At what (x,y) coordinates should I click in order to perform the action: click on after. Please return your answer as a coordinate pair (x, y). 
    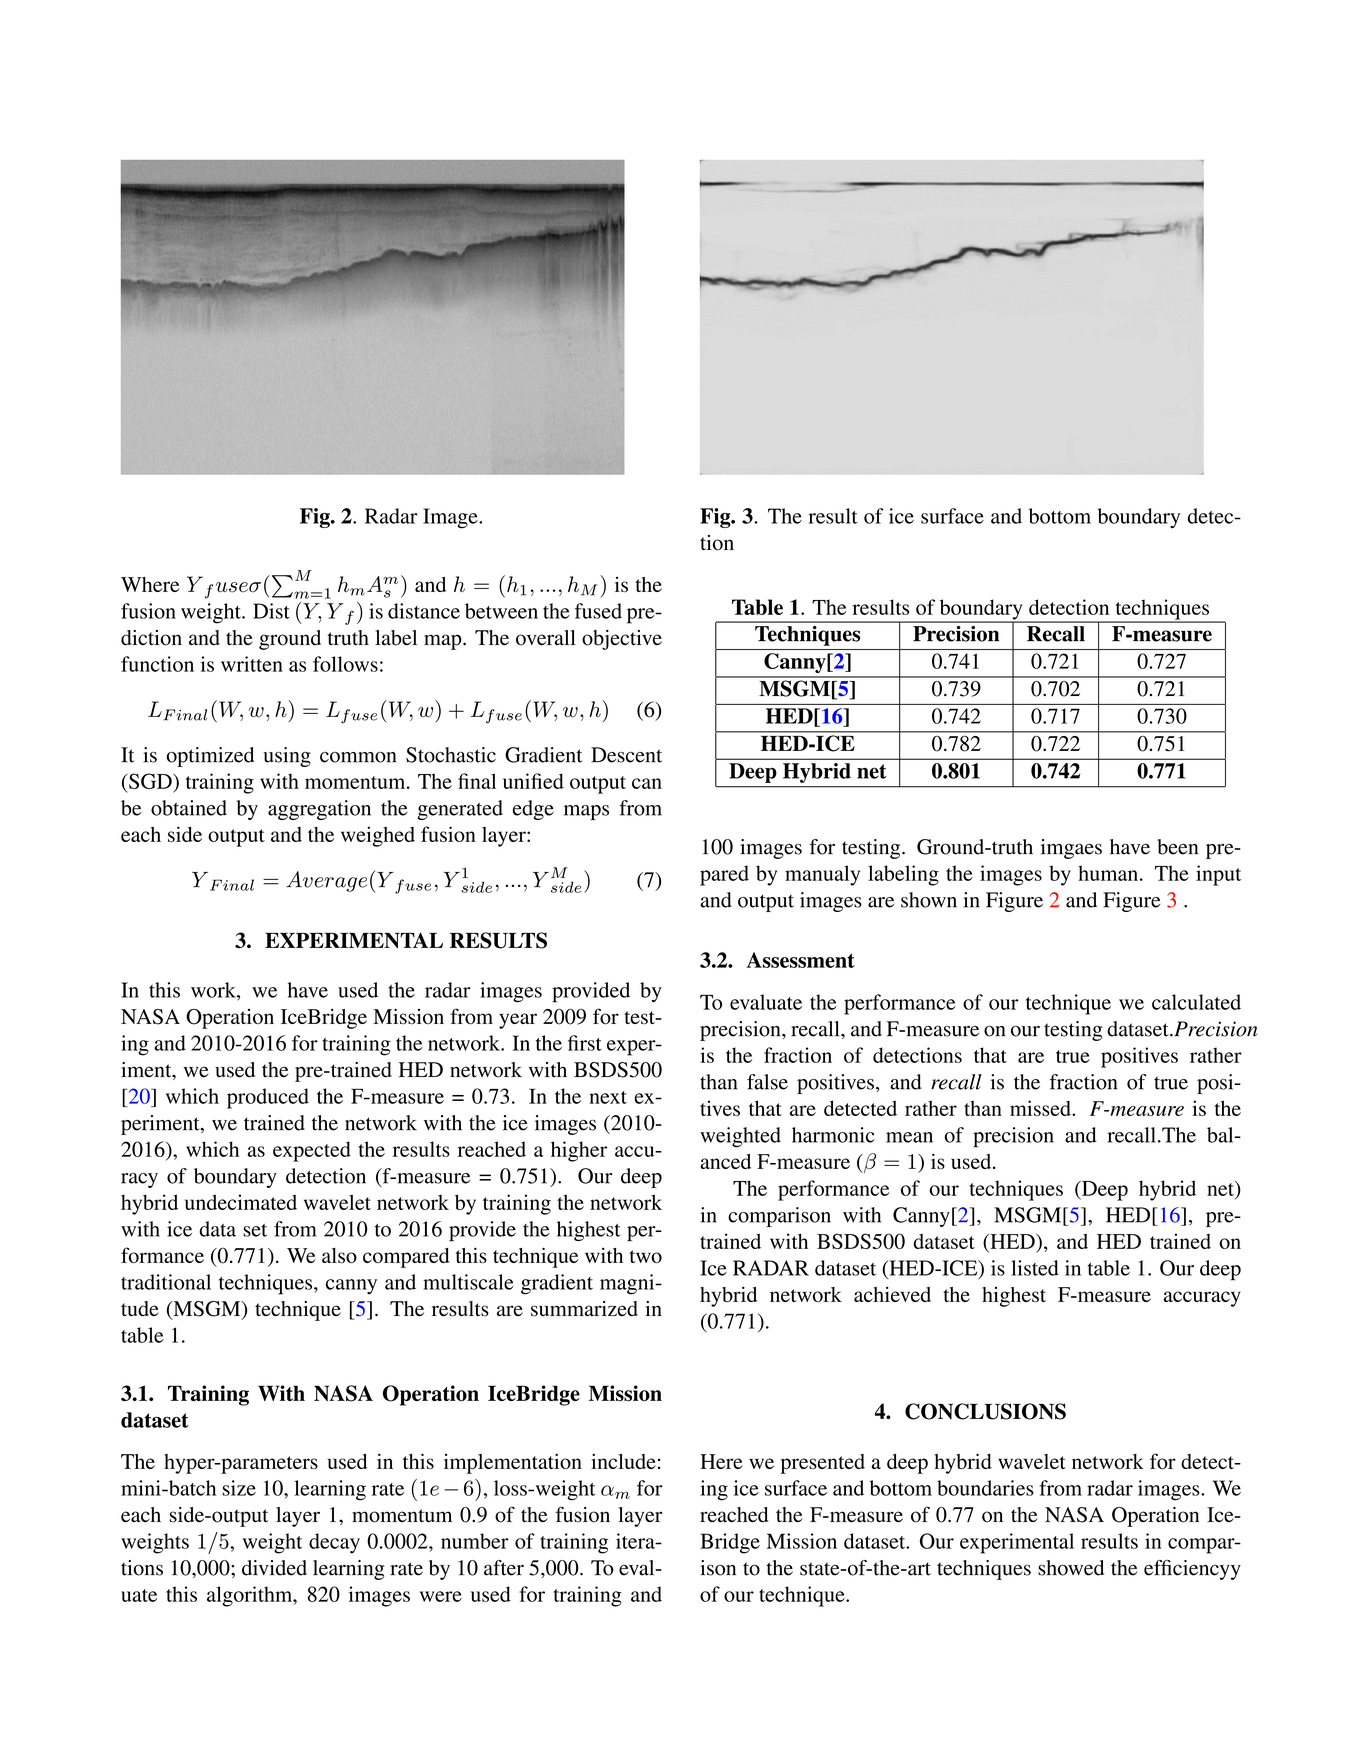
    Looking at the image, I should click on (504, 1568).
